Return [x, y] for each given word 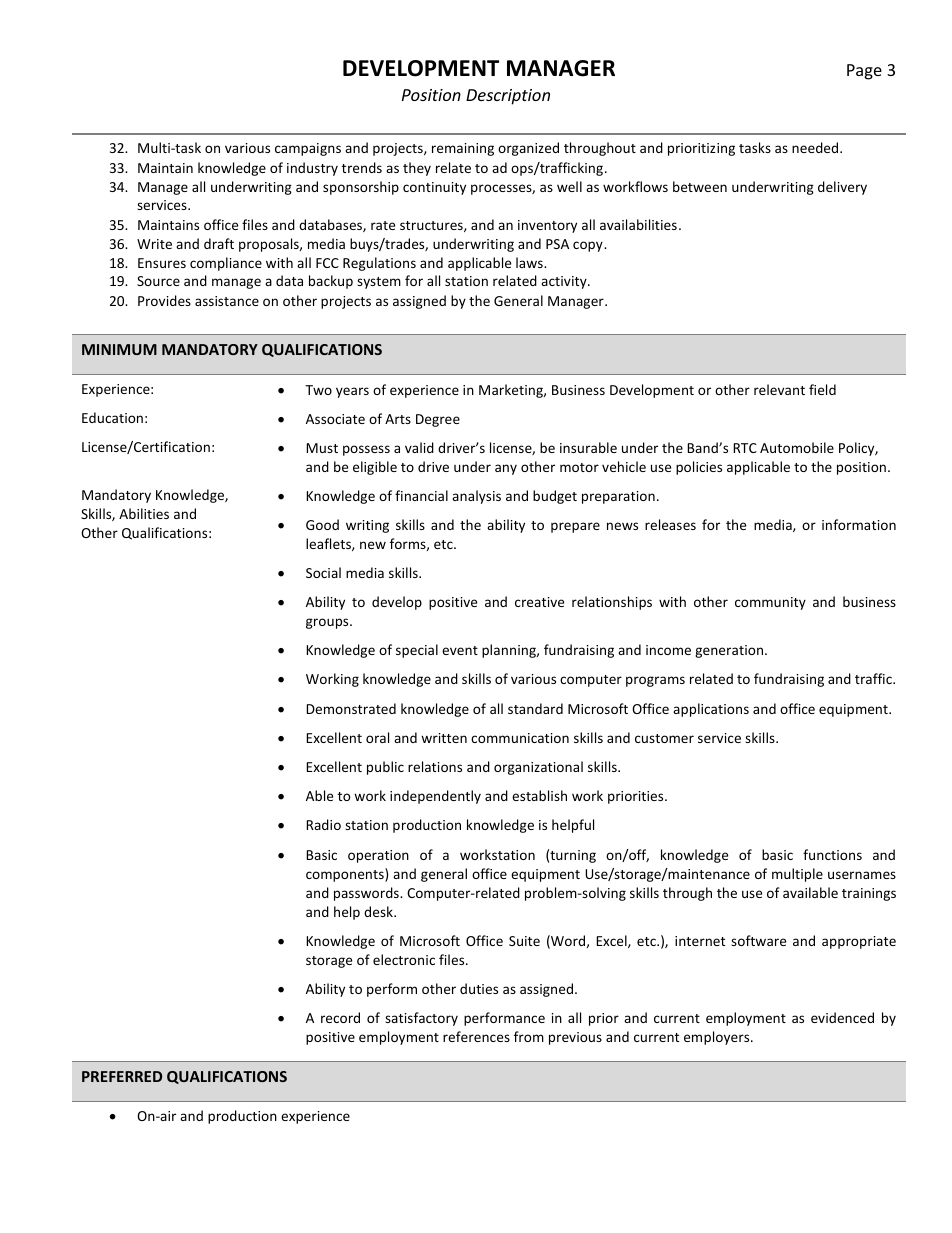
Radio [323, 824]
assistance [227, 301]
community [770, 603]
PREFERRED [122, 1076]
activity [565, 282]
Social [323, 572]
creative [539, 602]
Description [508, 97]
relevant [779, 389]
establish [539, 795]
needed [816, 147]
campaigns [308, 149]
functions [832, 854]
